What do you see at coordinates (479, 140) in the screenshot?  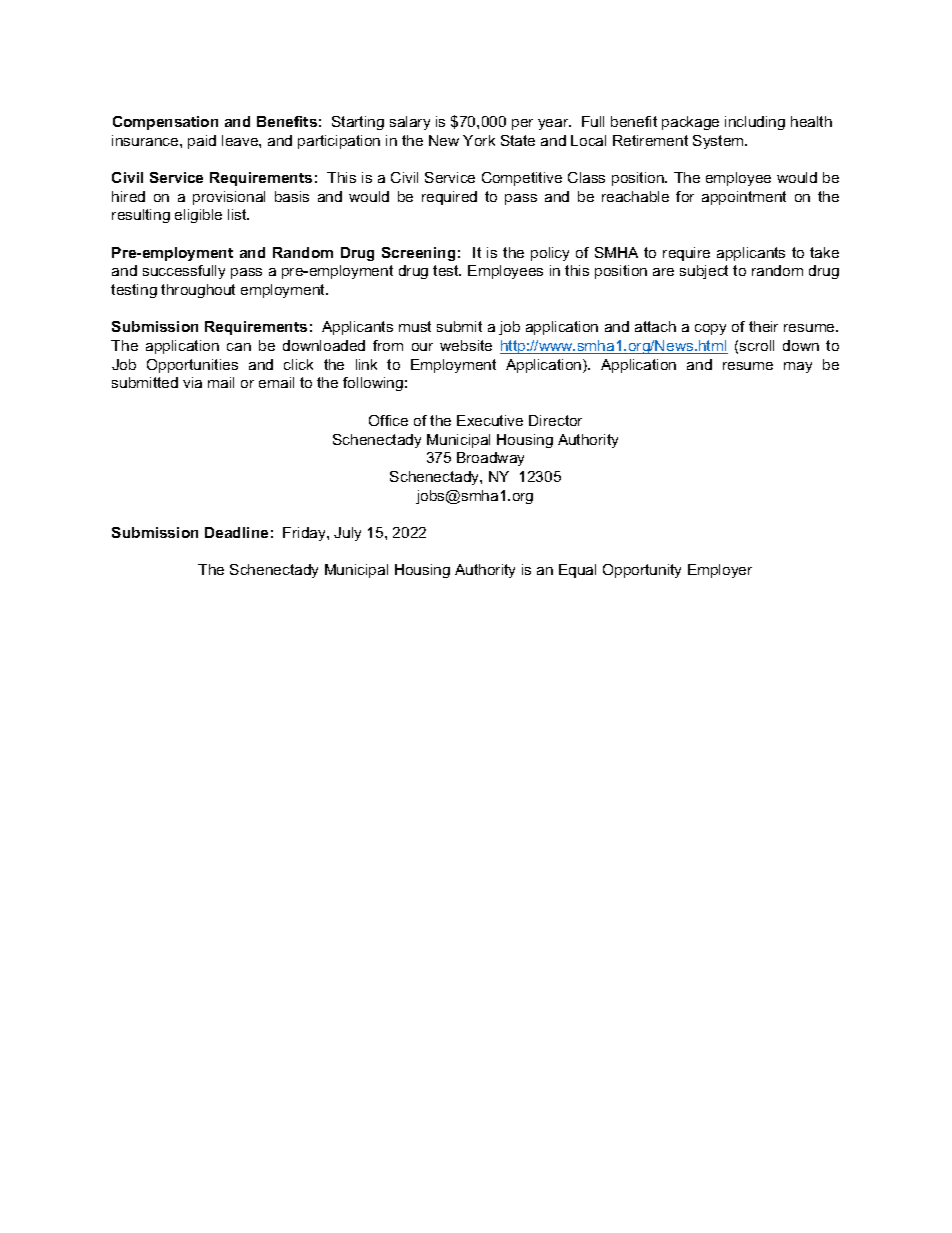 I see `York` at bounding box center [479, 140].
